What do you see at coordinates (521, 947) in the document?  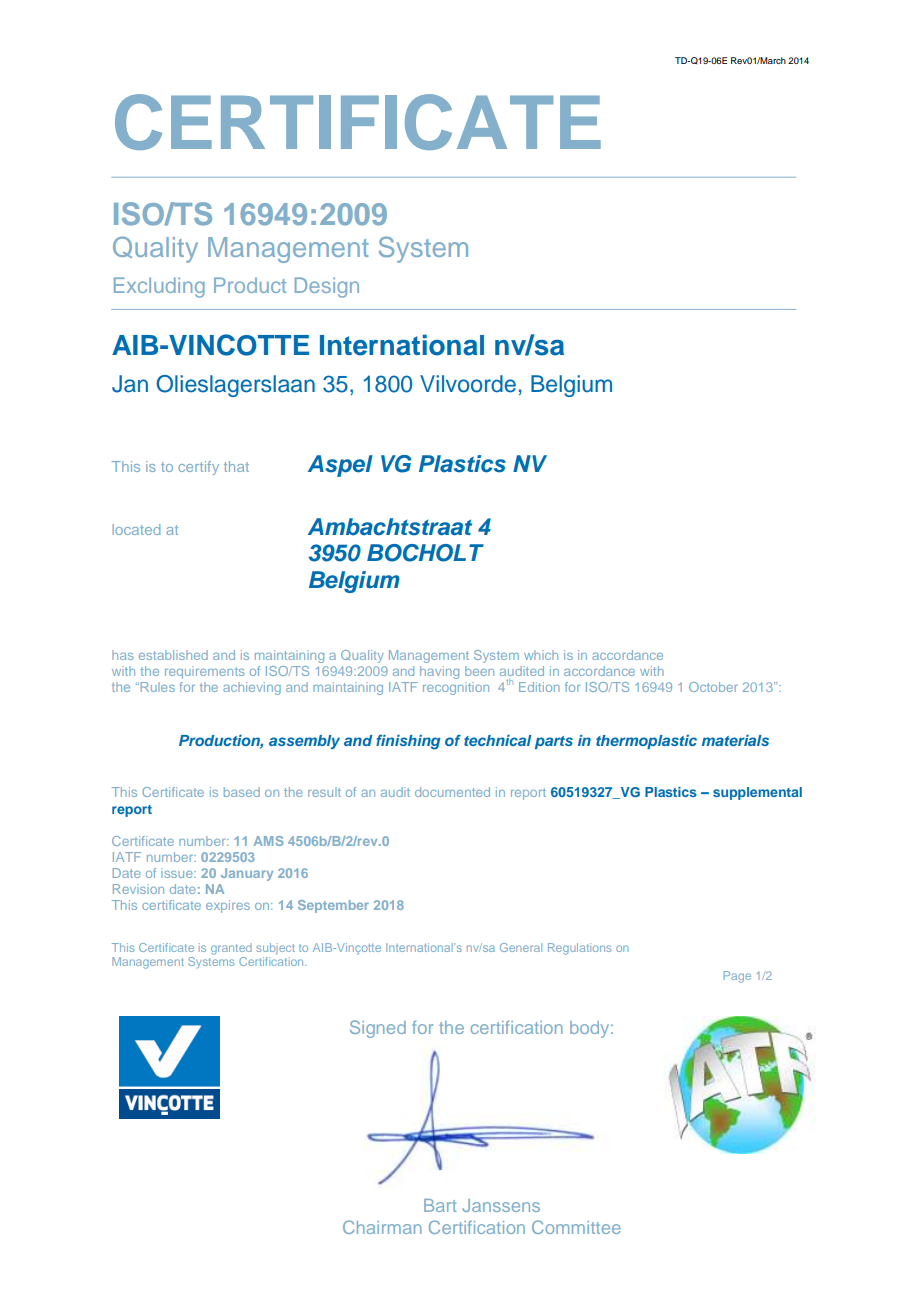 I see `General` at bounding box center [521, 947].
